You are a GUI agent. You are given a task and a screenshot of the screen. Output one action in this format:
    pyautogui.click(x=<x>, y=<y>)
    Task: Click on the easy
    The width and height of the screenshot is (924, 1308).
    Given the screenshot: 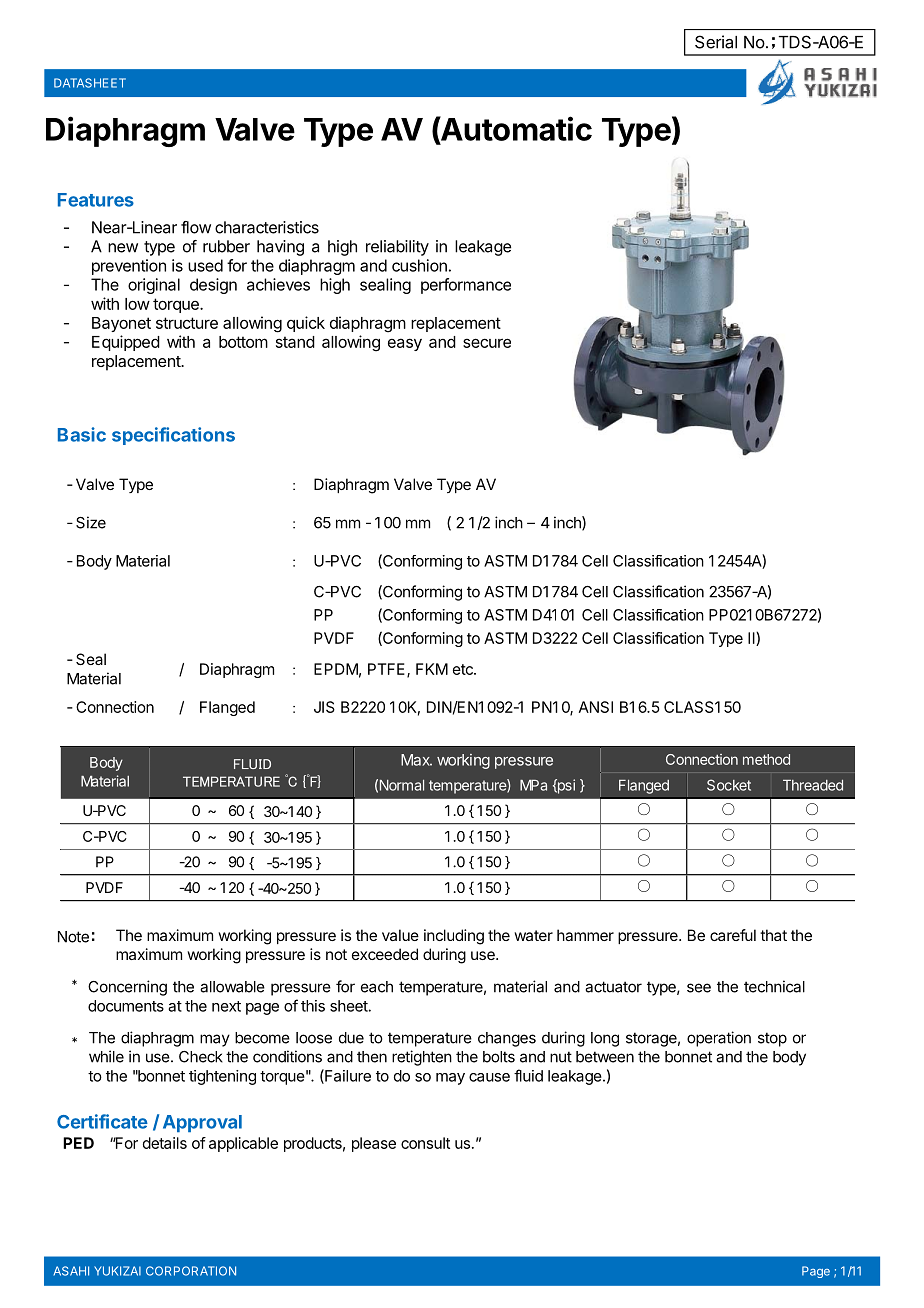 What is the action you would take?
    pyautogui.click(x=405, y=344)
